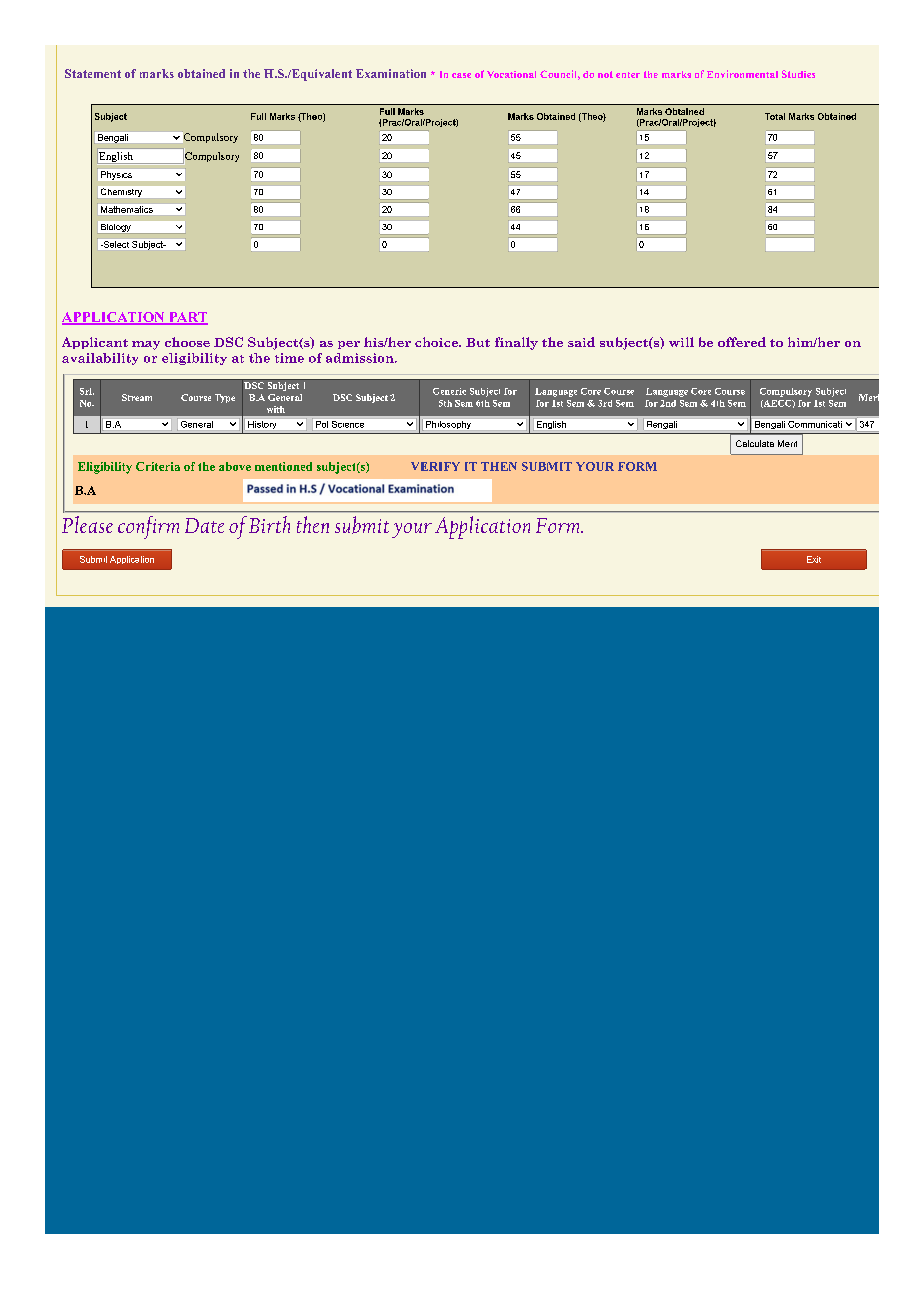 The image size is (924, 1308). I want to click on Birth, so click(269, 524).
